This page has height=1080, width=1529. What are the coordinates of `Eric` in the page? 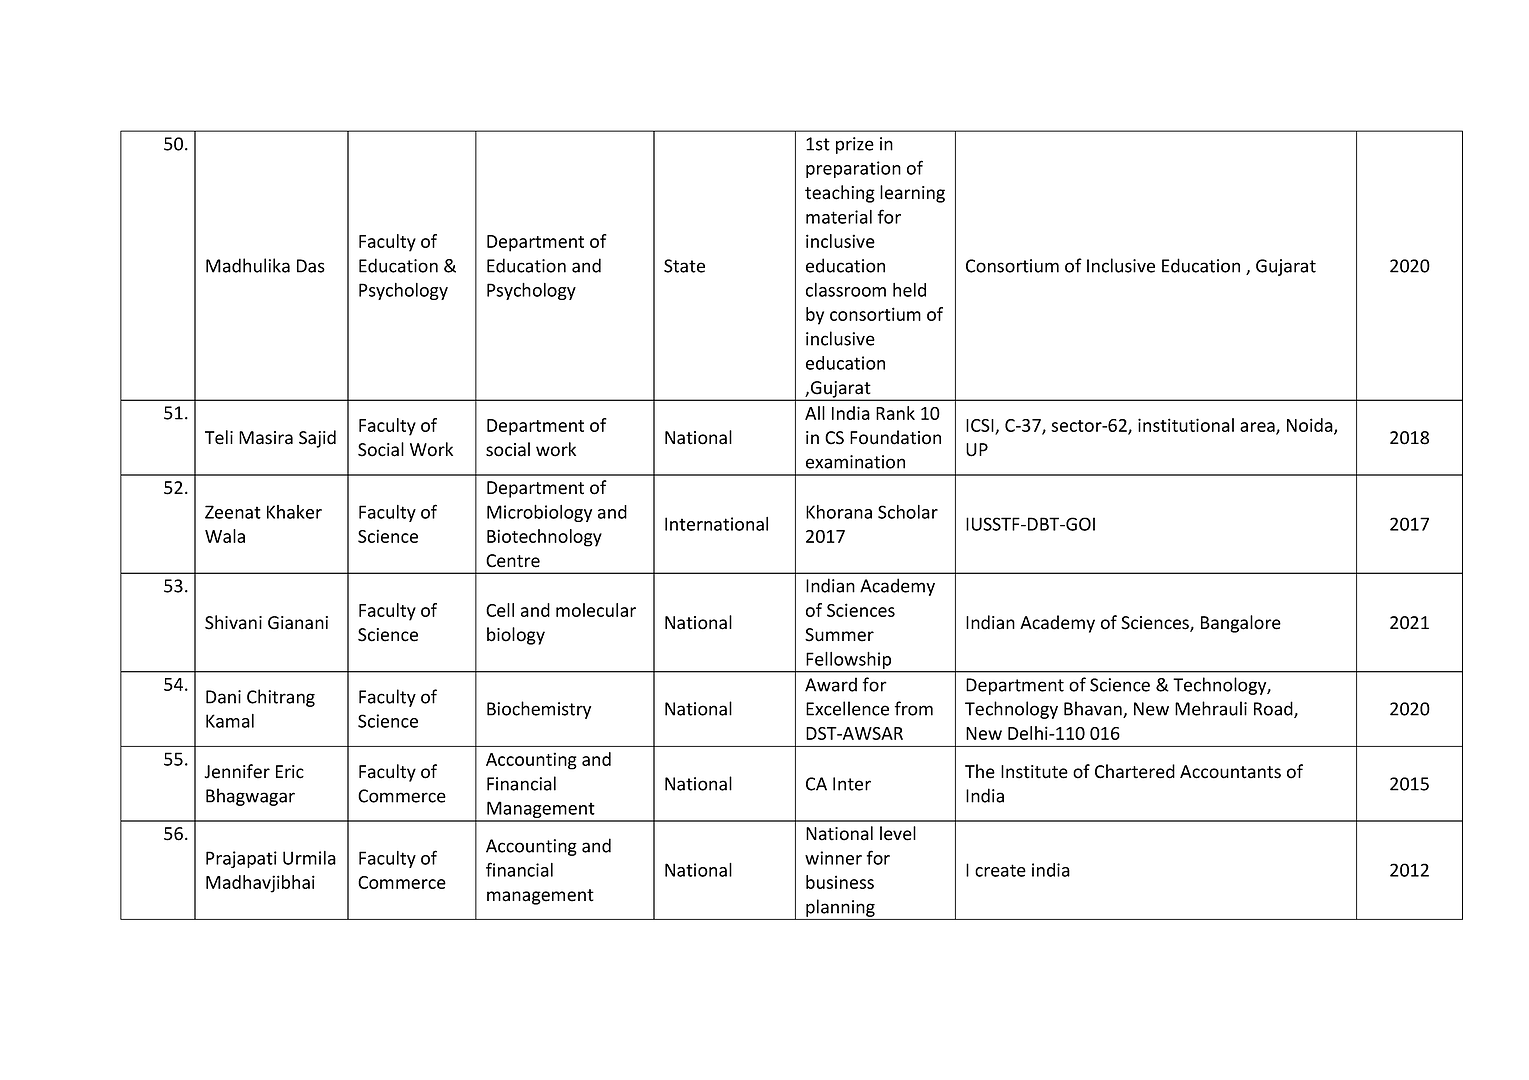 It's located at (290, 772).
